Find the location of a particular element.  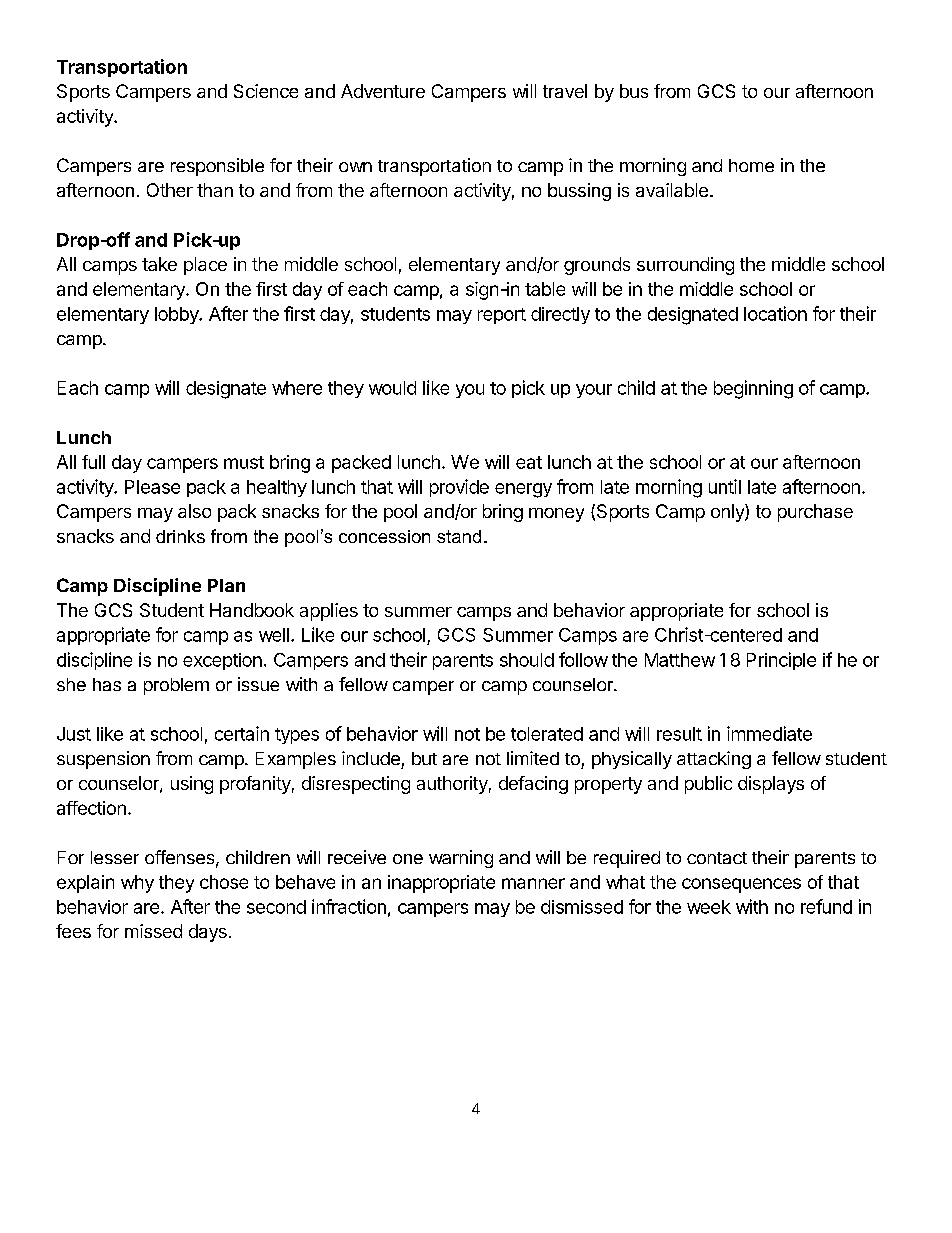

Adventure is located at coordinates (383, 91).
